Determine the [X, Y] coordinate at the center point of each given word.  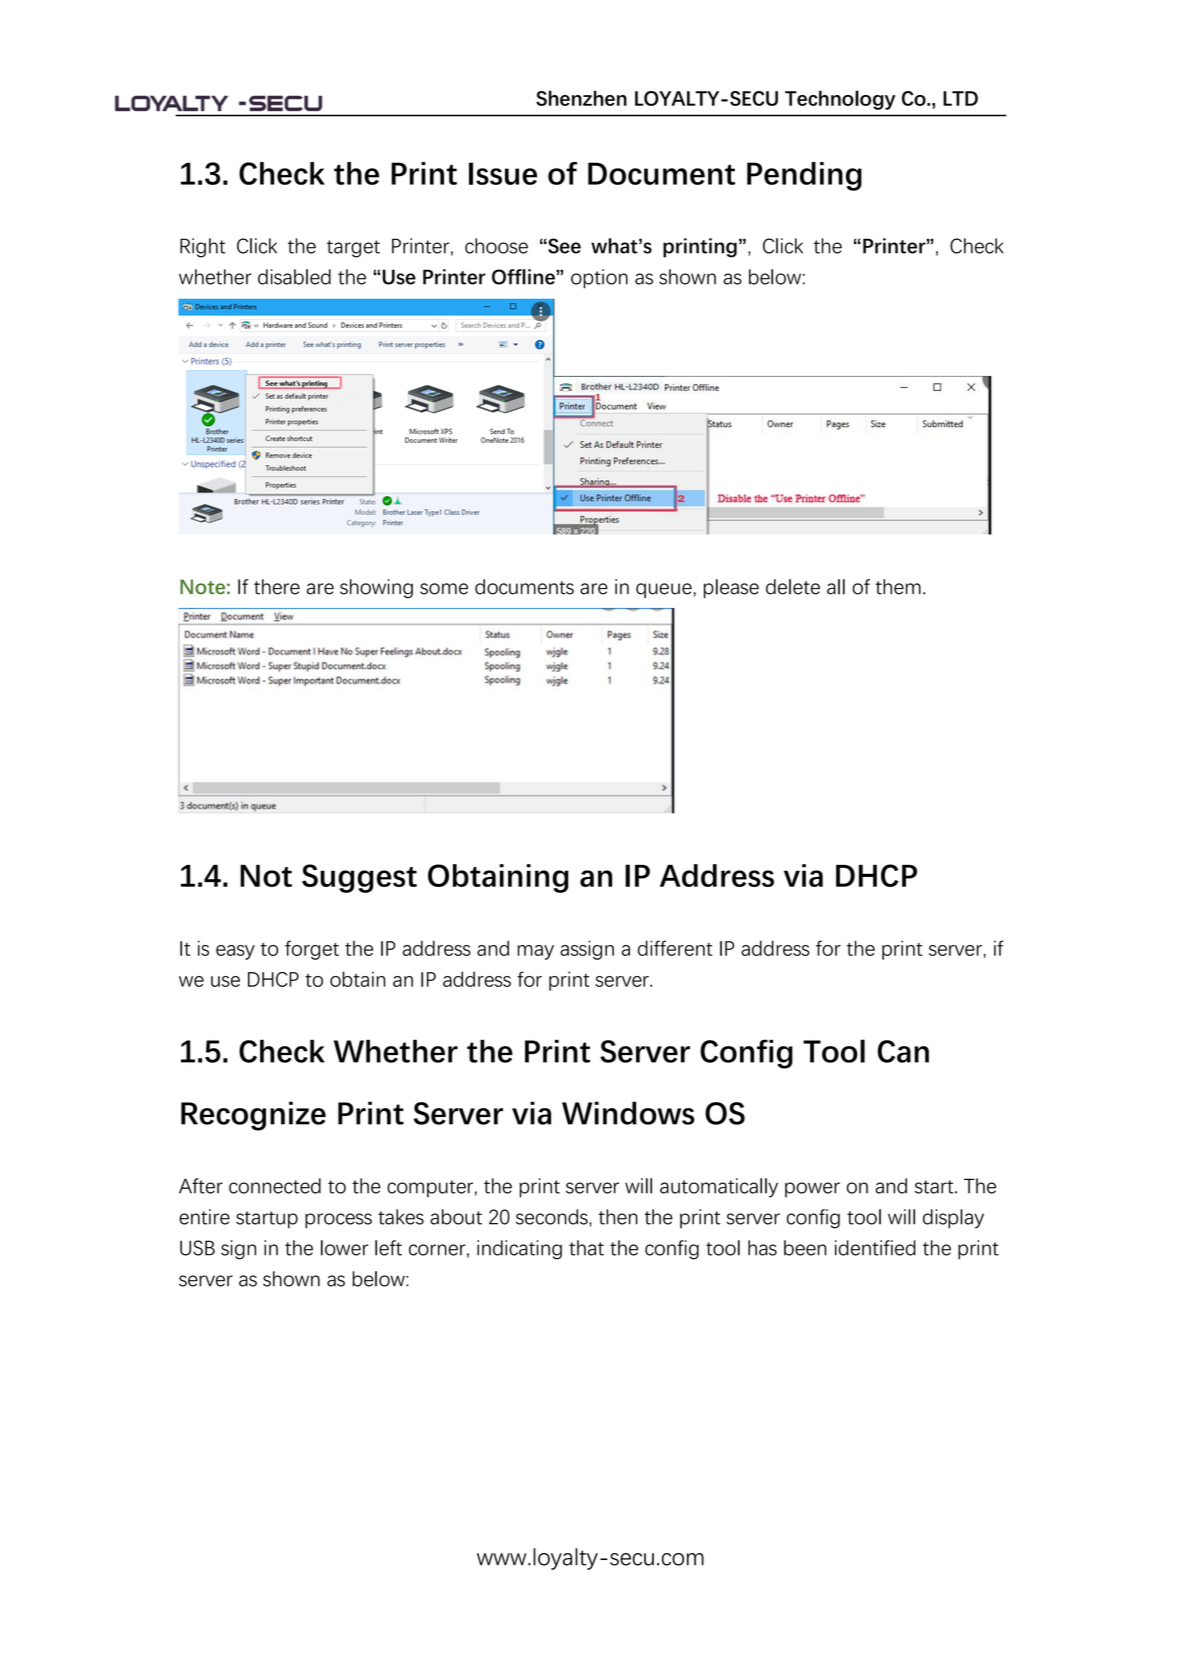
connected [275, 1186]
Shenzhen [581, 98]
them [898, 587]
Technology [840, 100]
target [353, 249]
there [277, 587]
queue [664, 590]
